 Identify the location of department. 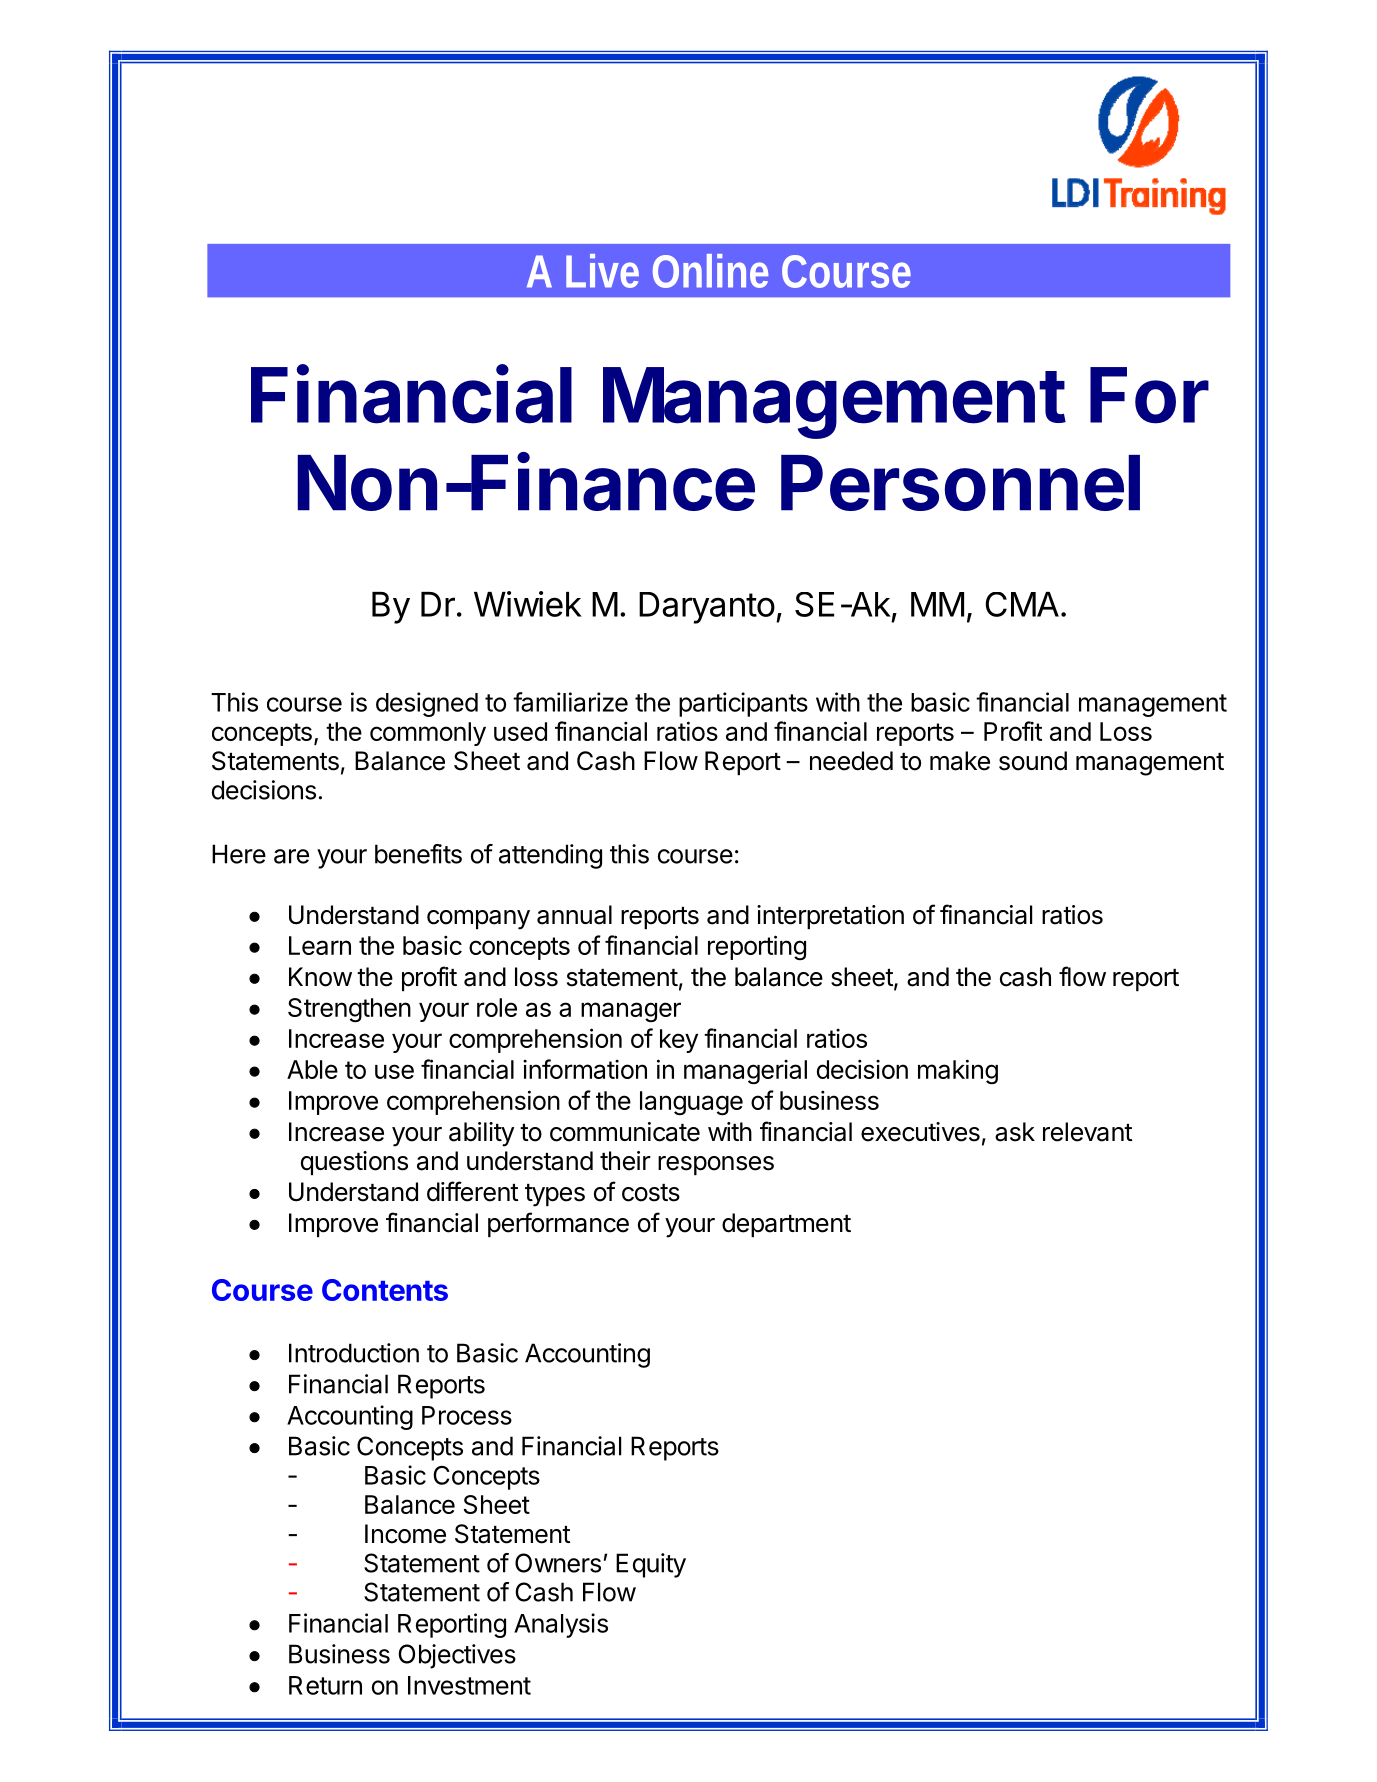
(786, 1225).
